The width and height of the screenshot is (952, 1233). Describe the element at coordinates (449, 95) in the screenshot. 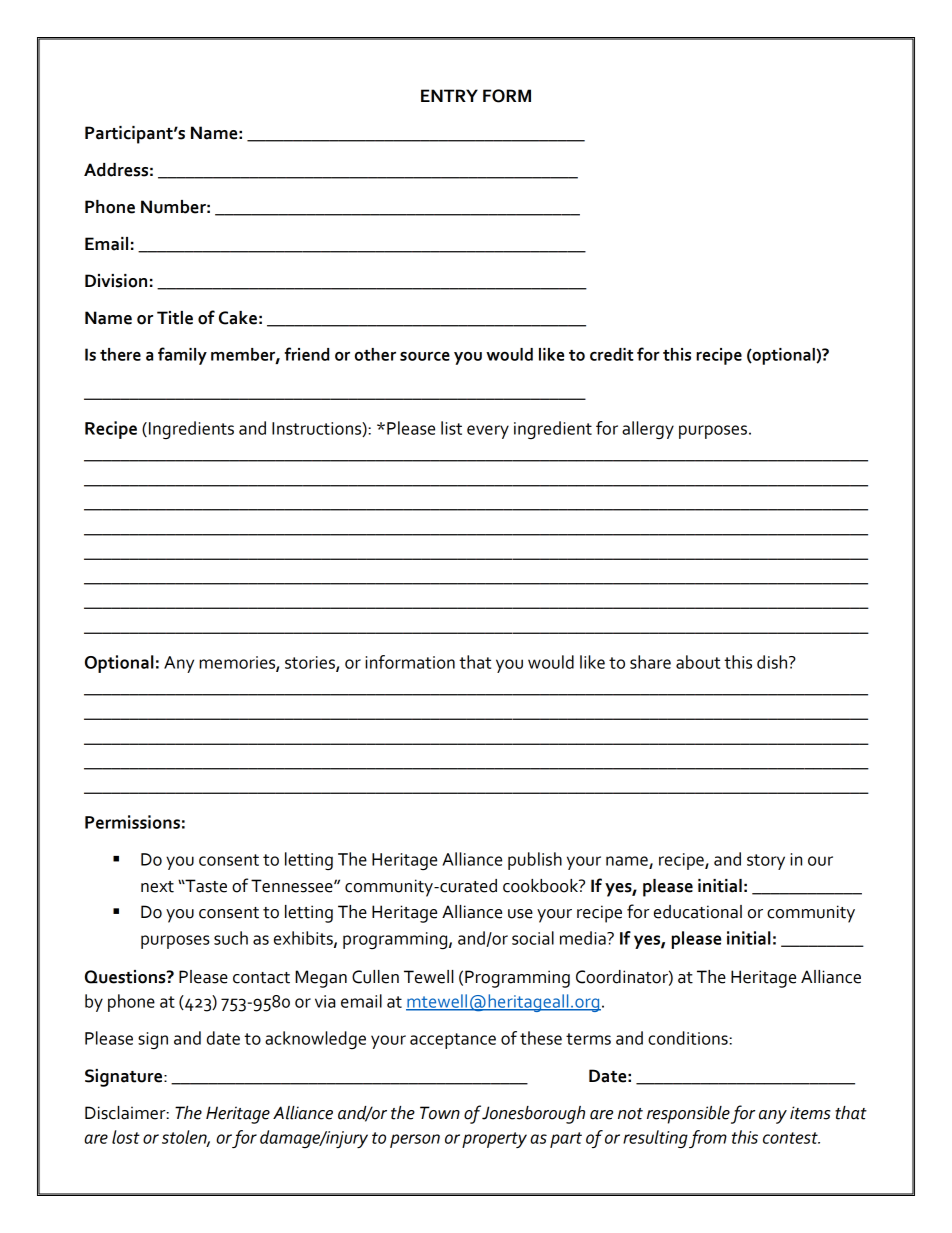

I see `ENTRY` at that location.
